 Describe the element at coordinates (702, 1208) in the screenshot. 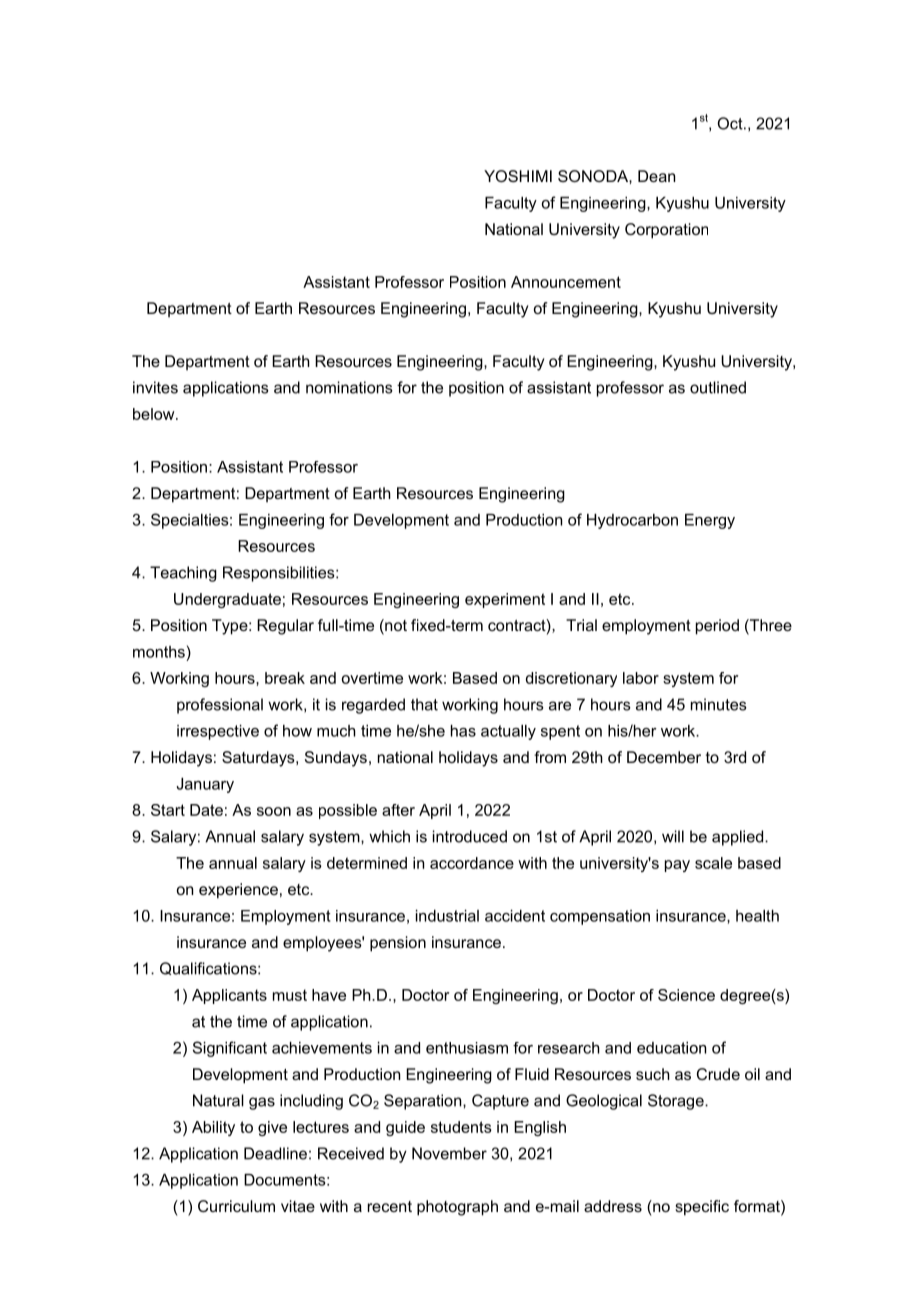

I see `specific` at that location.
